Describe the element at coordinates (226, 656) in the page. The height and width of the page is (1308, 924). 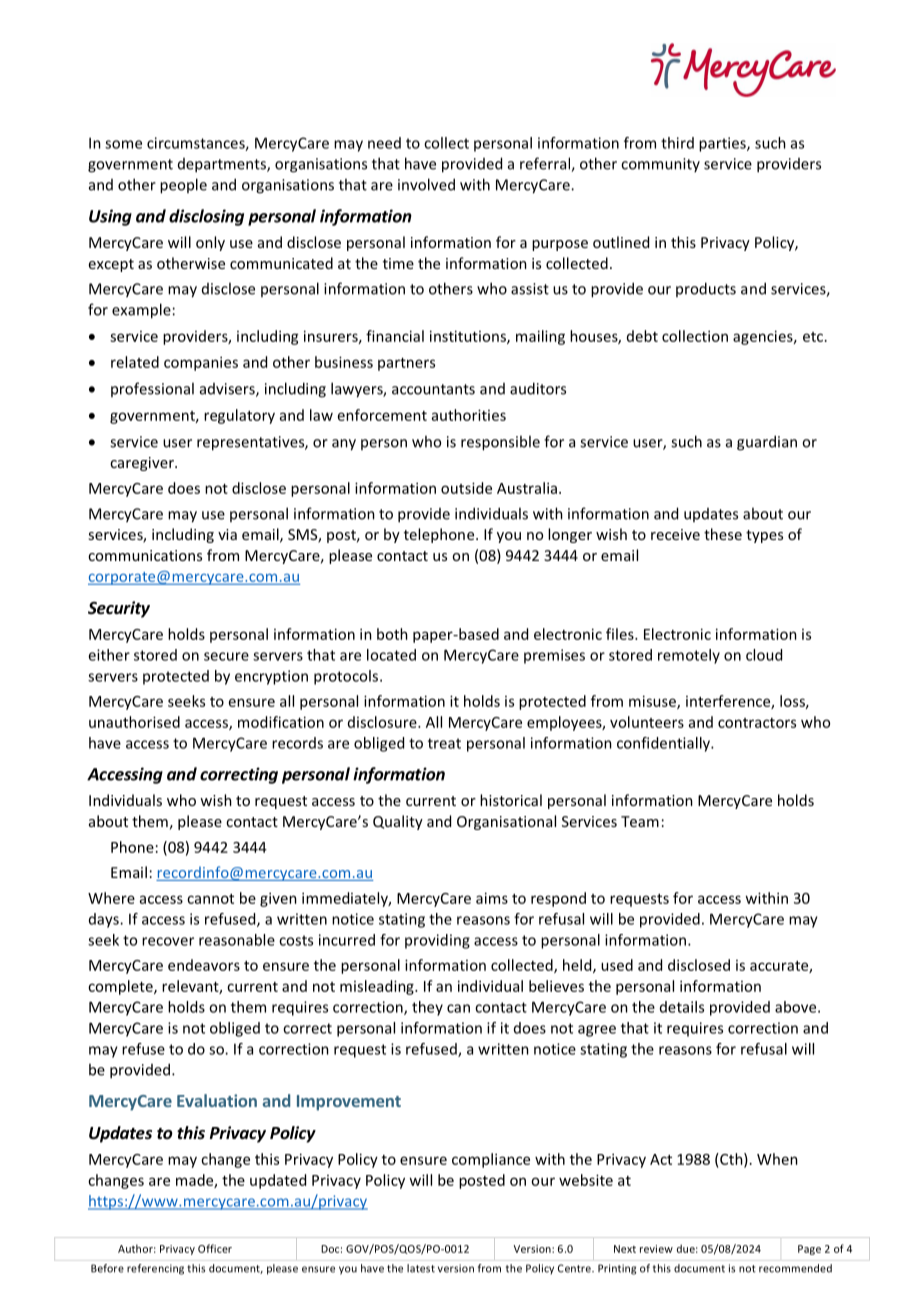
I see `secure` at that location.
